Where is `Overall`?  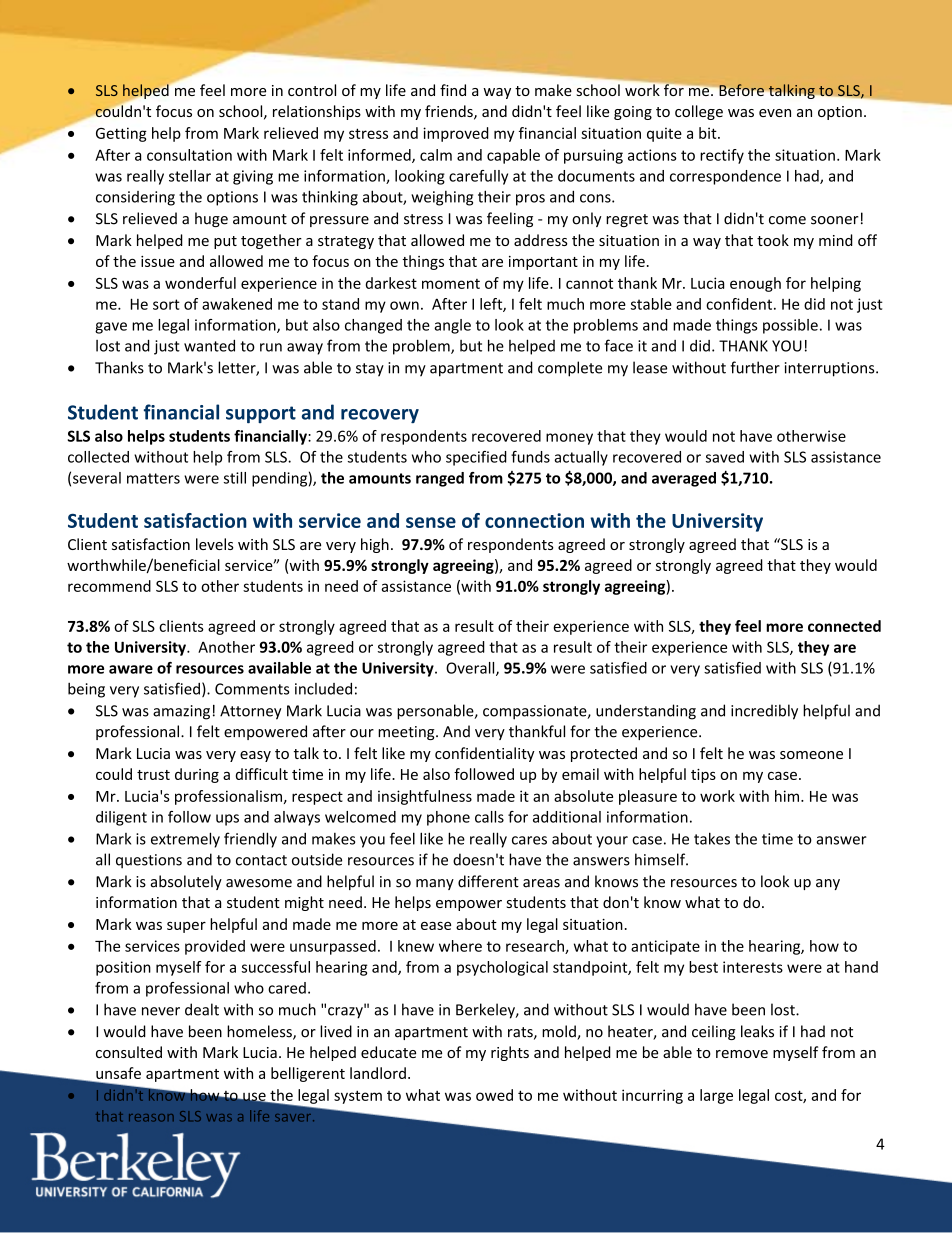 Overall is located at coordinates (471, 669).
